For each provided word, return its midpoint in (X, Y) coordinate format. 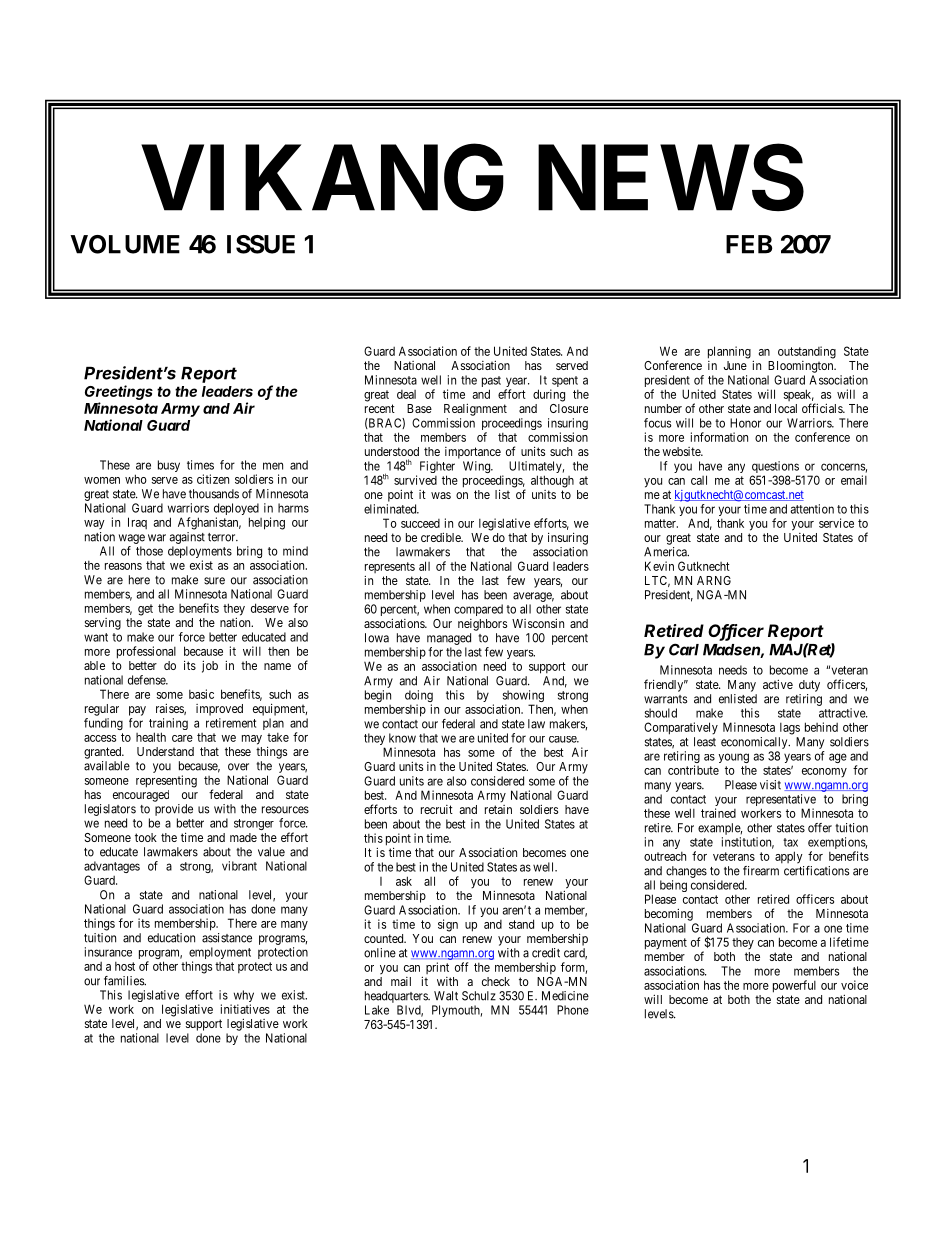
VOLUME (125, 244)
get (145, 610)
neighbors (482, 625)
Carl (684, 649)
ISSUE (261, 244)
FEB (749, 244)
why (242, 997)
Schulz (479, 996)
